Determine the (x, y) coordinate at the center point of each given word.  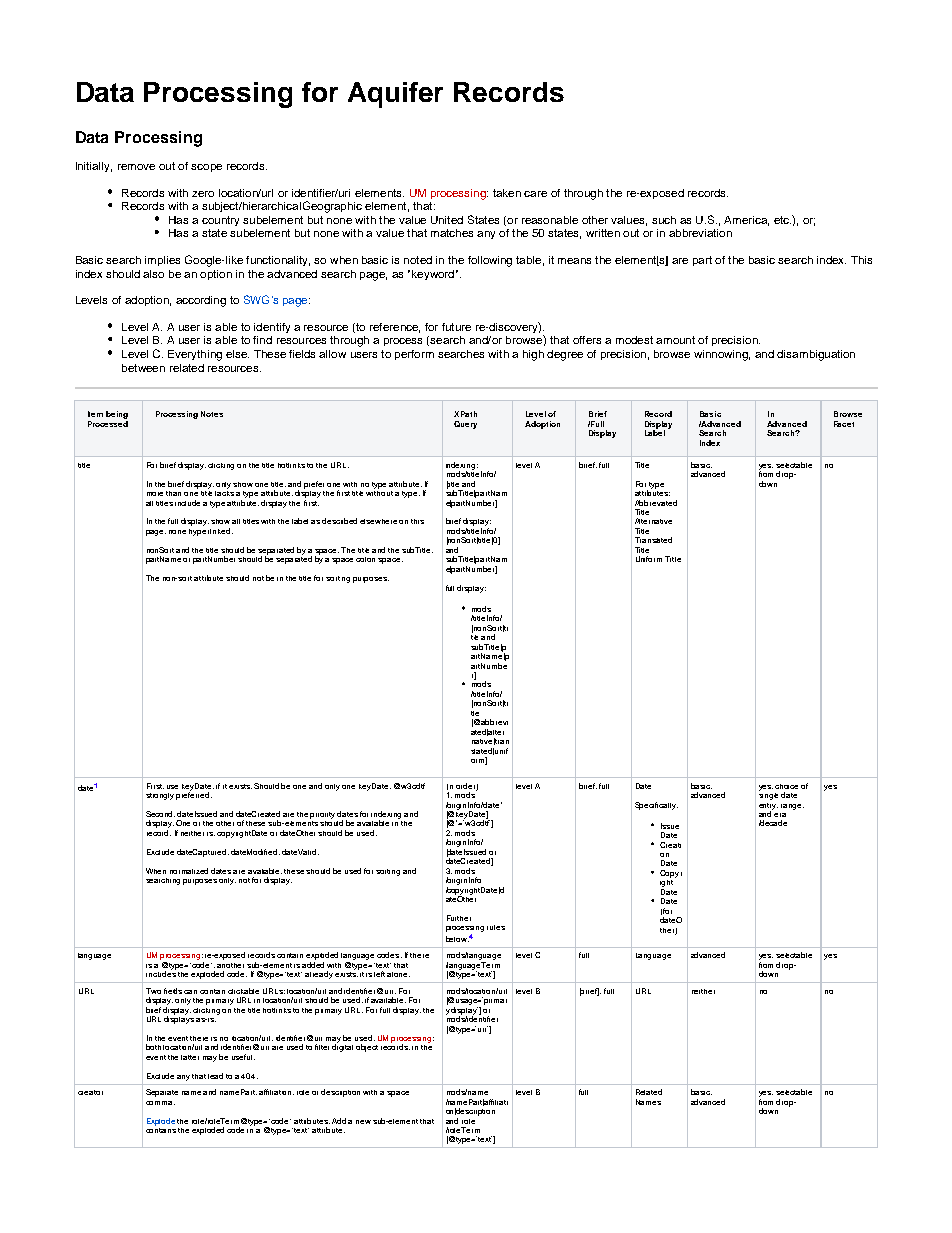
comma (160, 1103)
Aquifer (395, 95)
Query (465, 425)
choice (786, 786)
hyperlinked (211, 532)
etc (782, 220)
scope (206, 168)
